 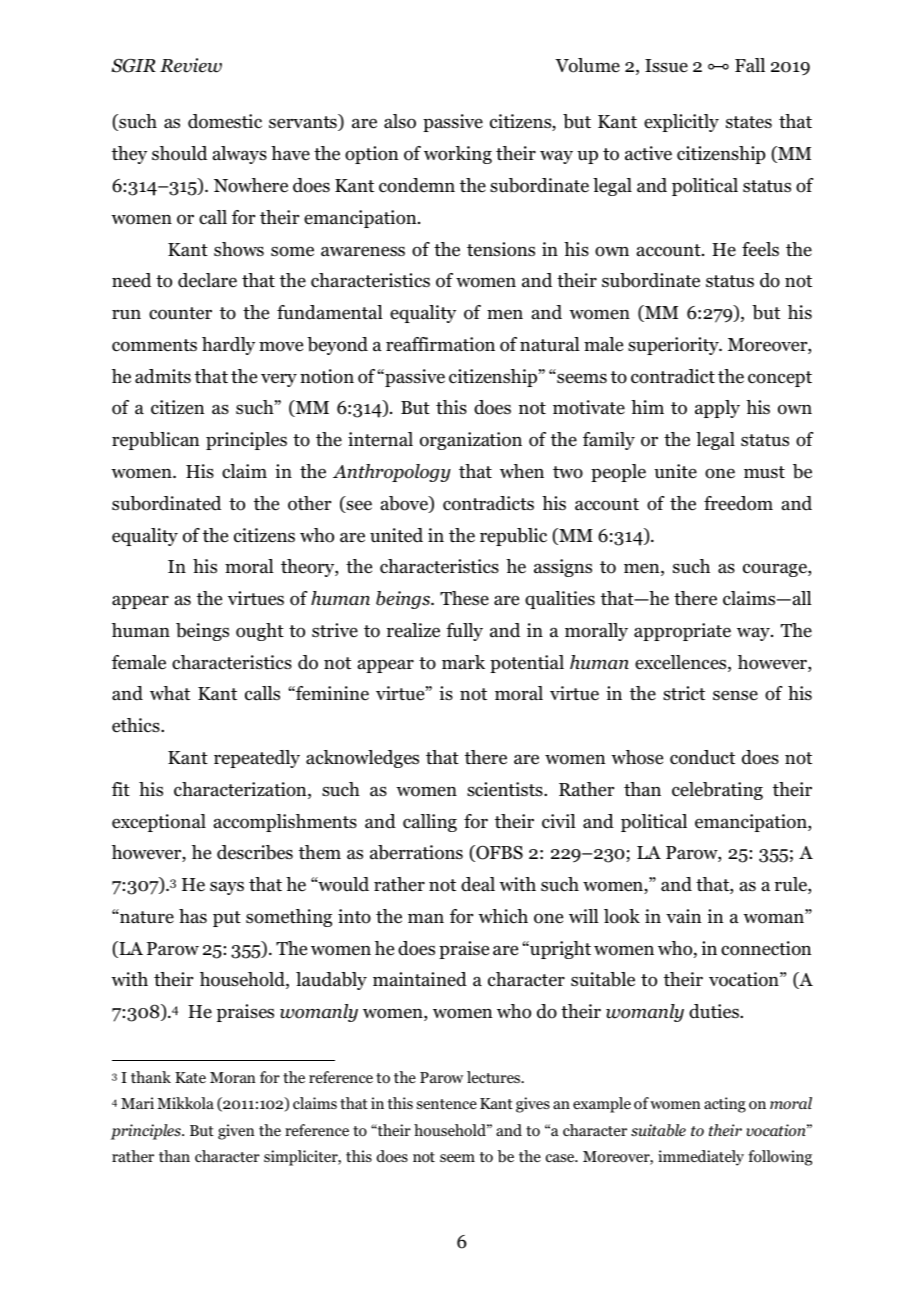 I want to click on explicitly, so click(x=681, y=123).
